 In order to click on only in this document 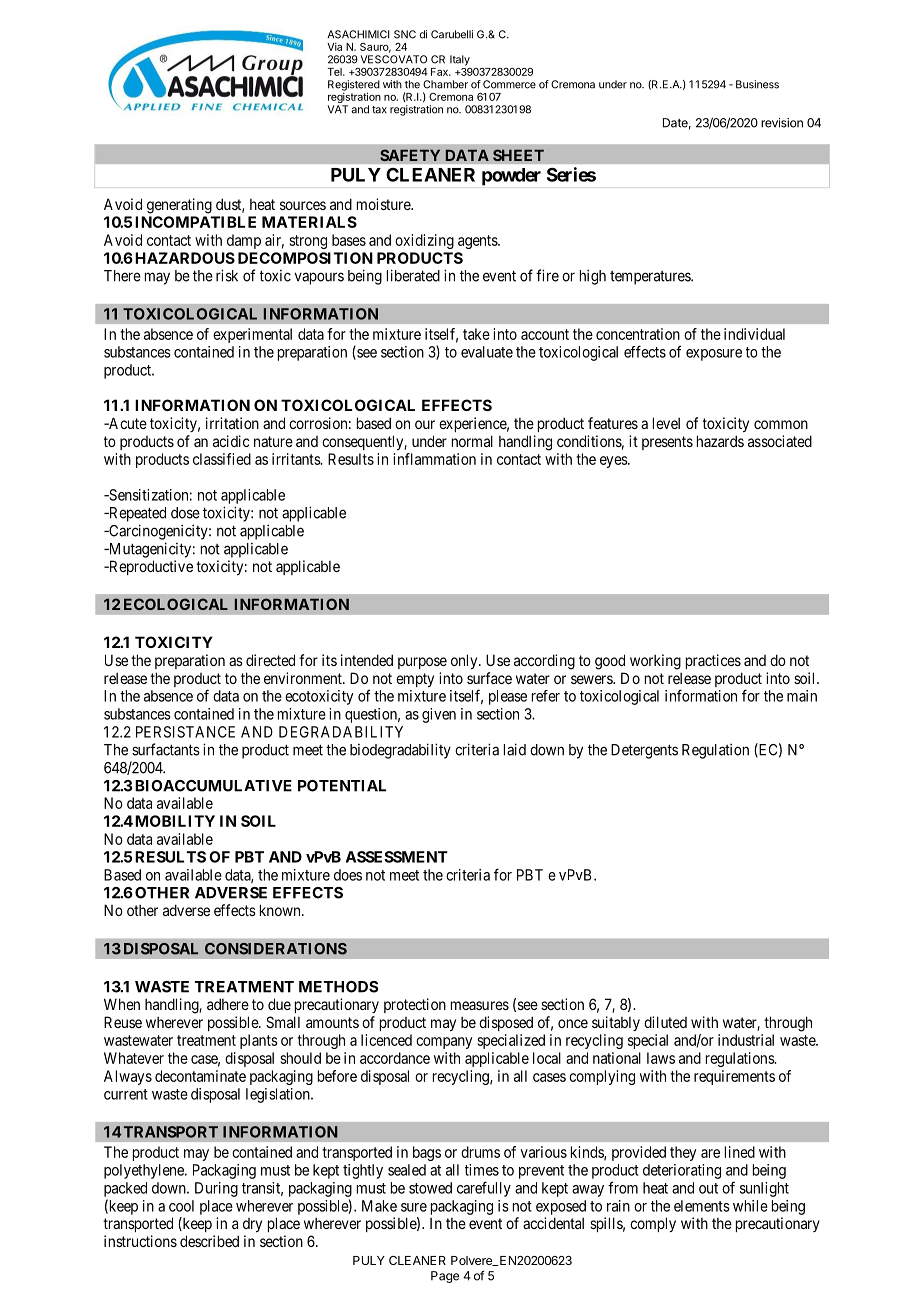, I will do `click(465, 661)`.
